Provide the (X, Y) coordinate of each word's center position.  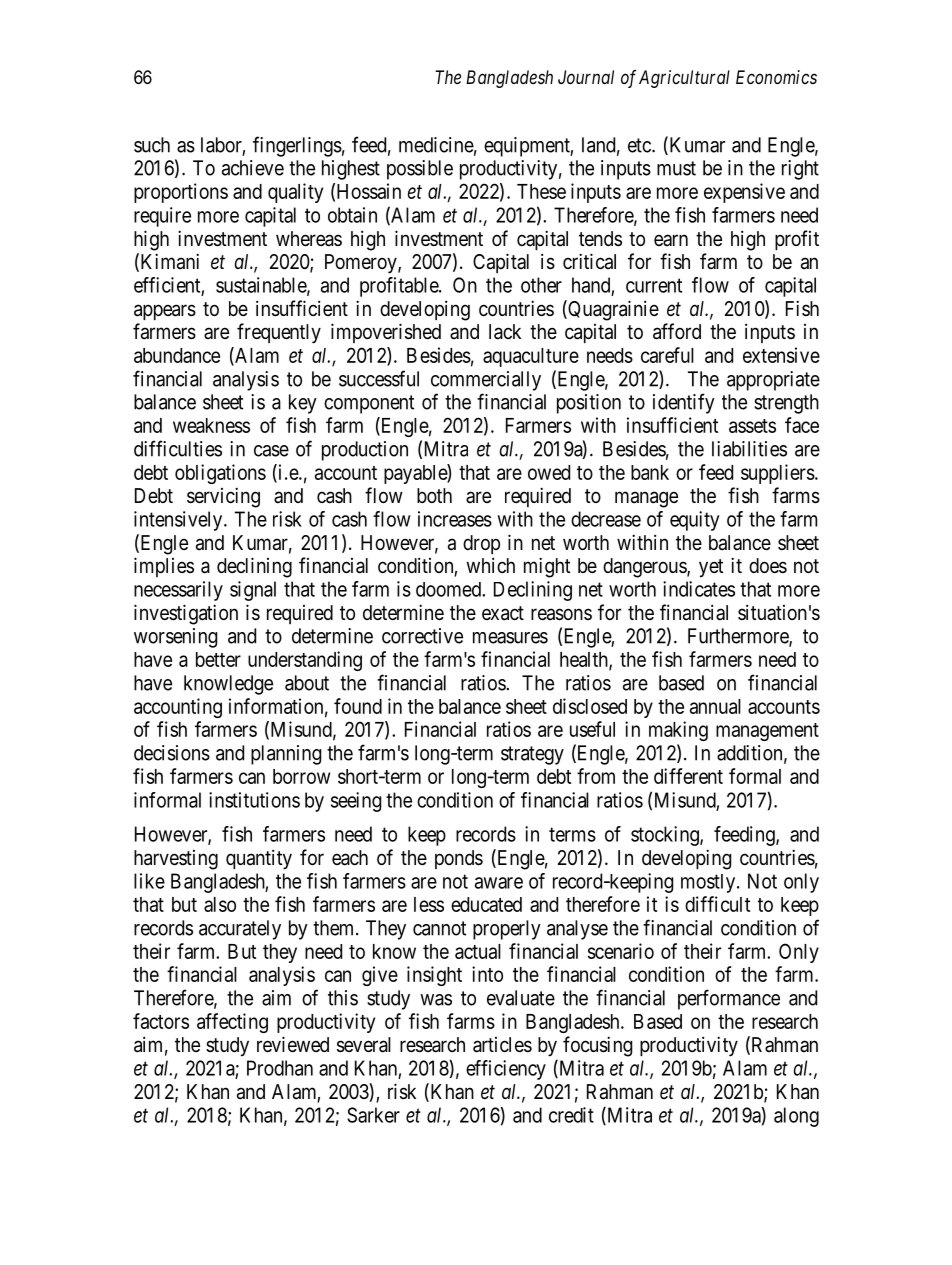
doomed (449, 589)
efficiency (506, 1070)
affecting (232, 1023)
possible (420, 170)
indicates (699, 589)
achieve (253, 168)
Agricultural (684, 79)
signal (253, 591)
